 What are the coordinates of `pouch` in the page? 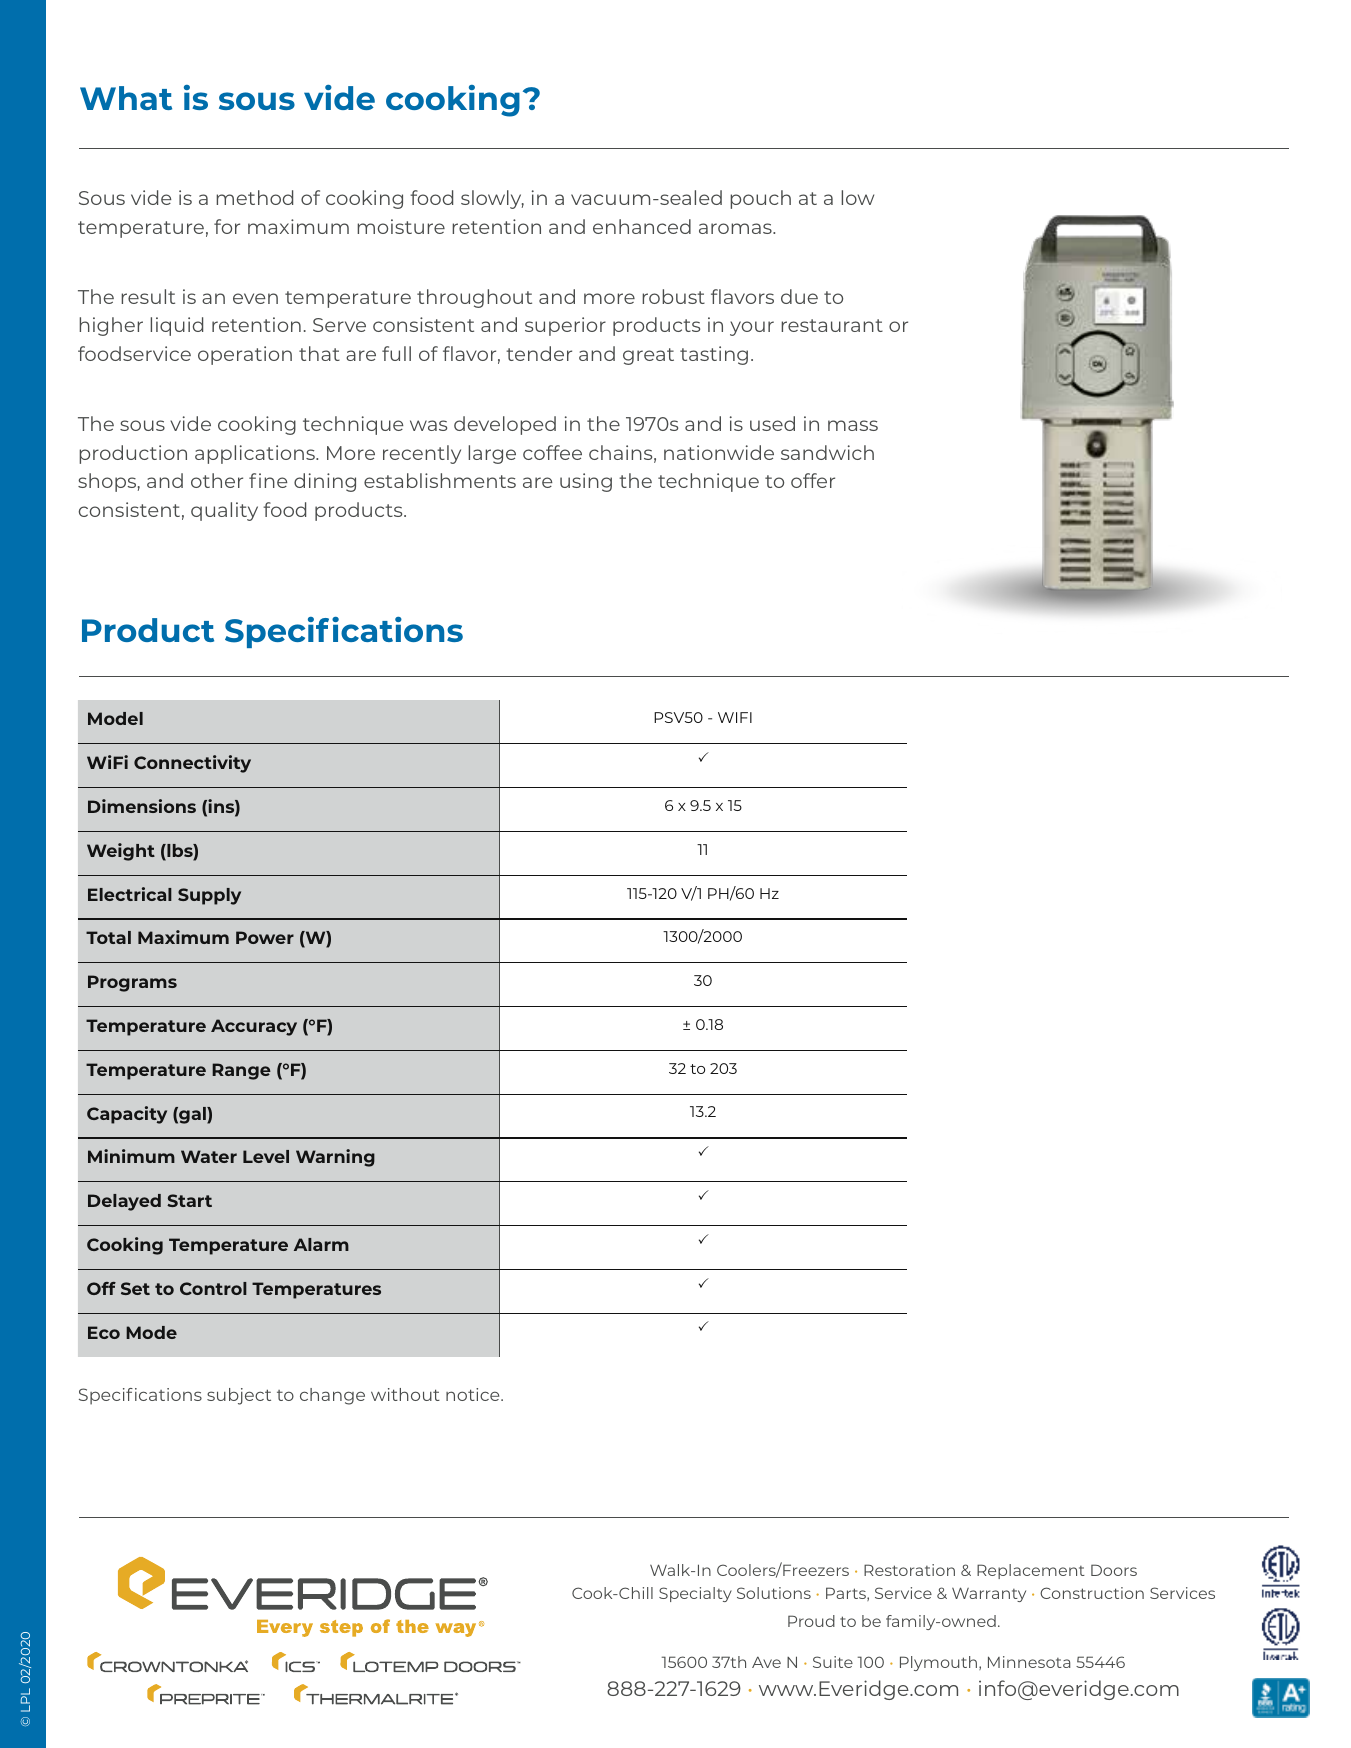 It's located at (760, 199).
